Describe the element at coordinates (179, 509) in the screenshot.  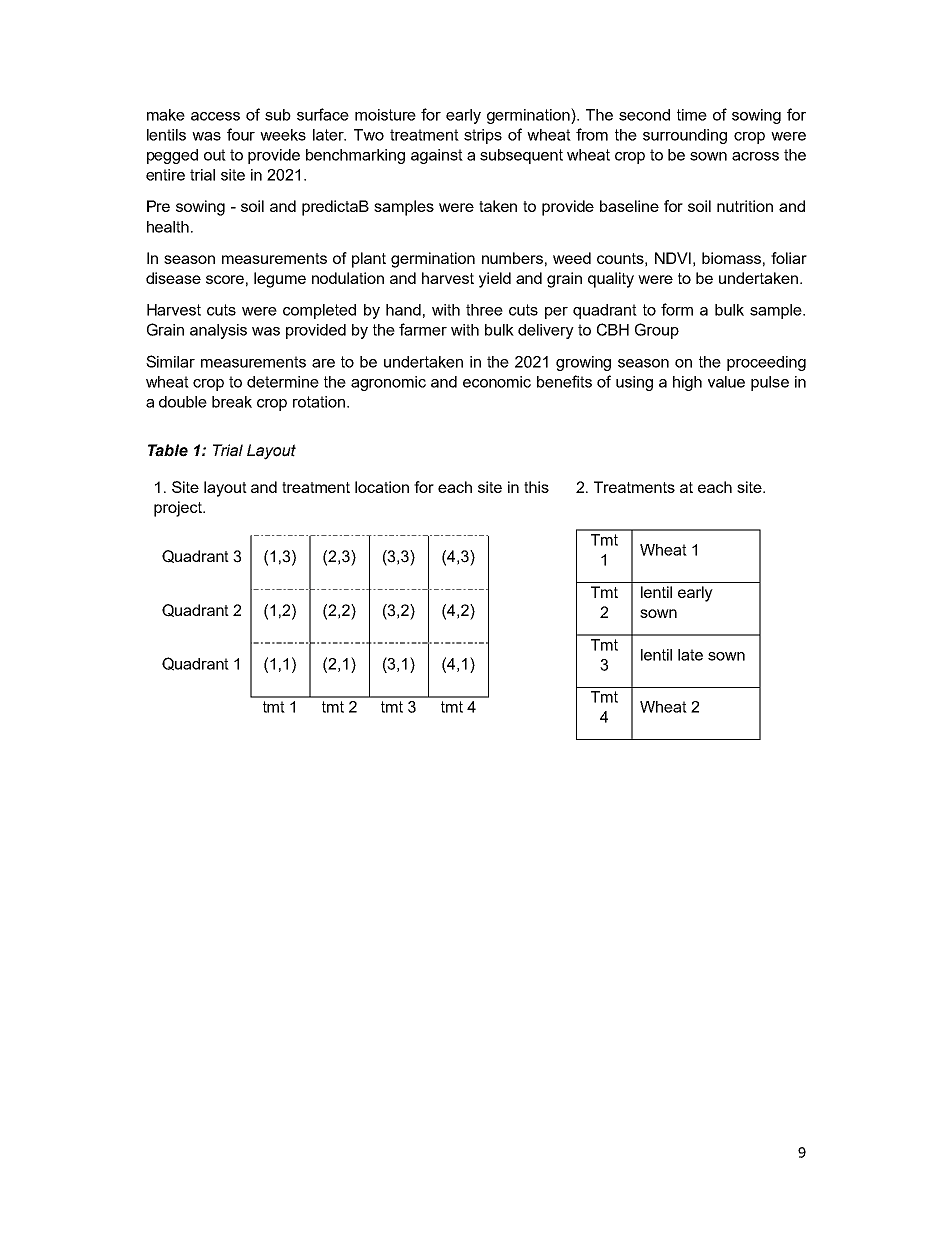
I see `project` at that location.
